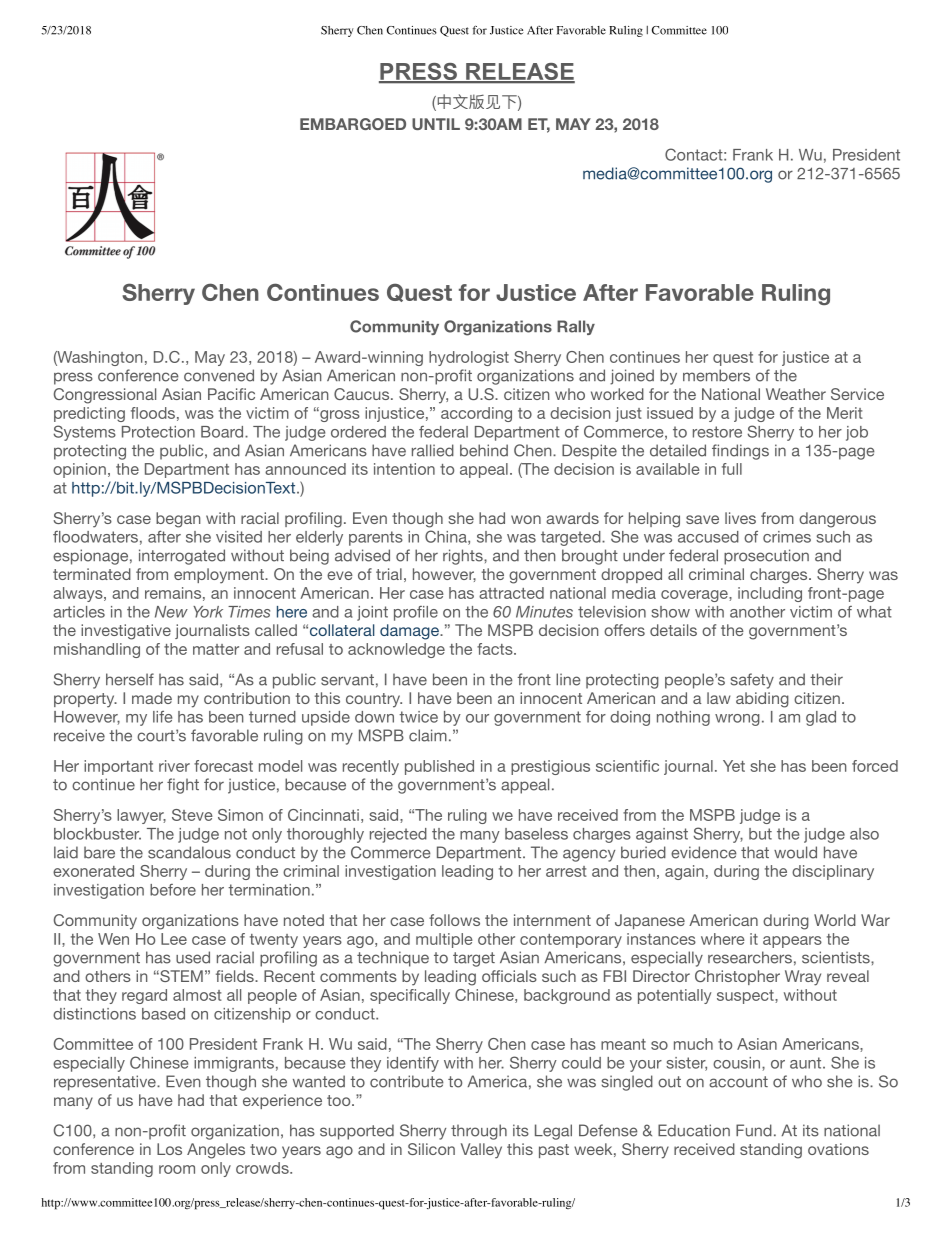  What do you see at coordinates (436, 124) in the image?
I see `UNTIL` at bounding box center [436, 124].
